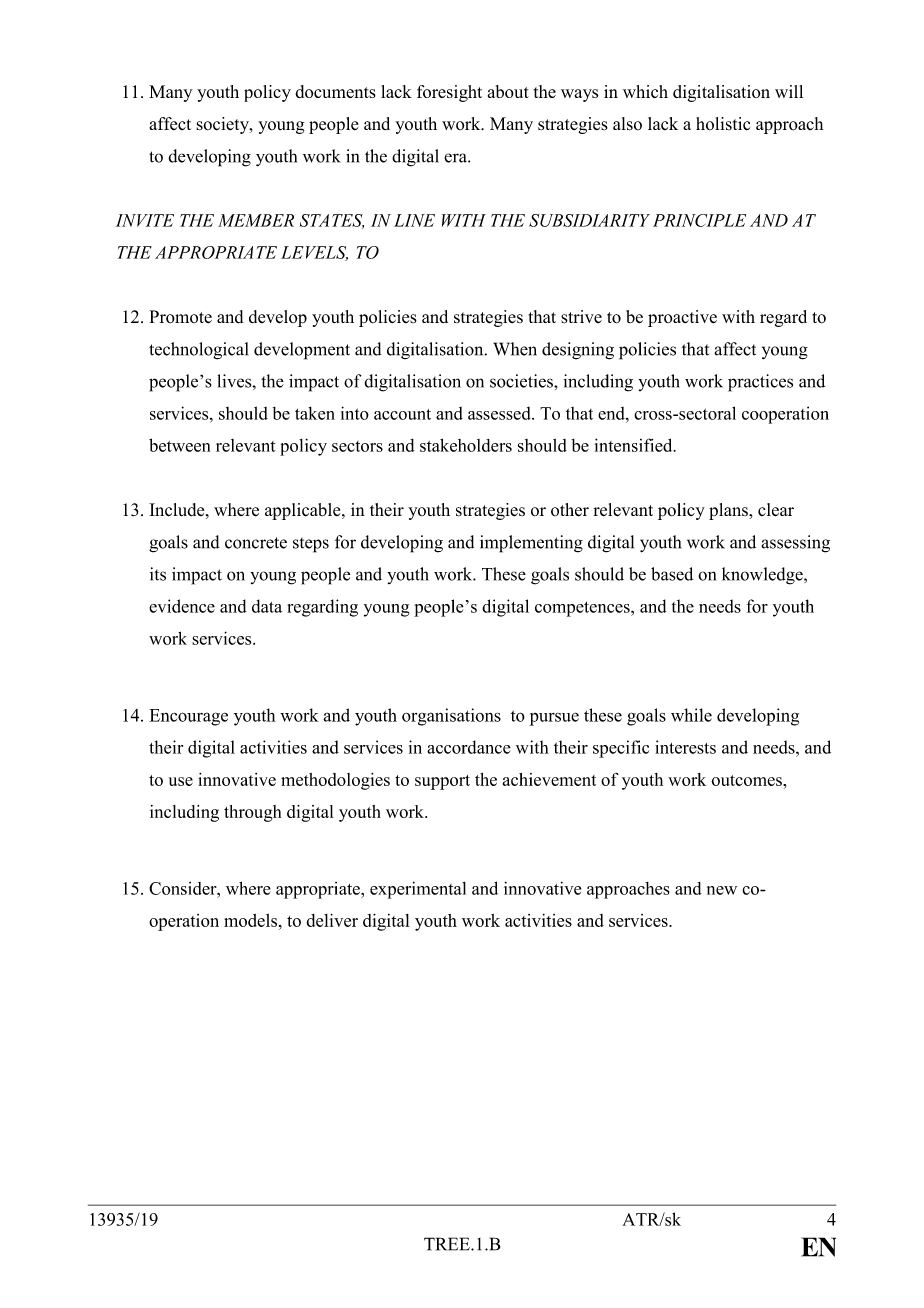 This page has width=924, height=1308. Describe the element at coordinates (332, 920) in the page. I see `deliver` at that location.
